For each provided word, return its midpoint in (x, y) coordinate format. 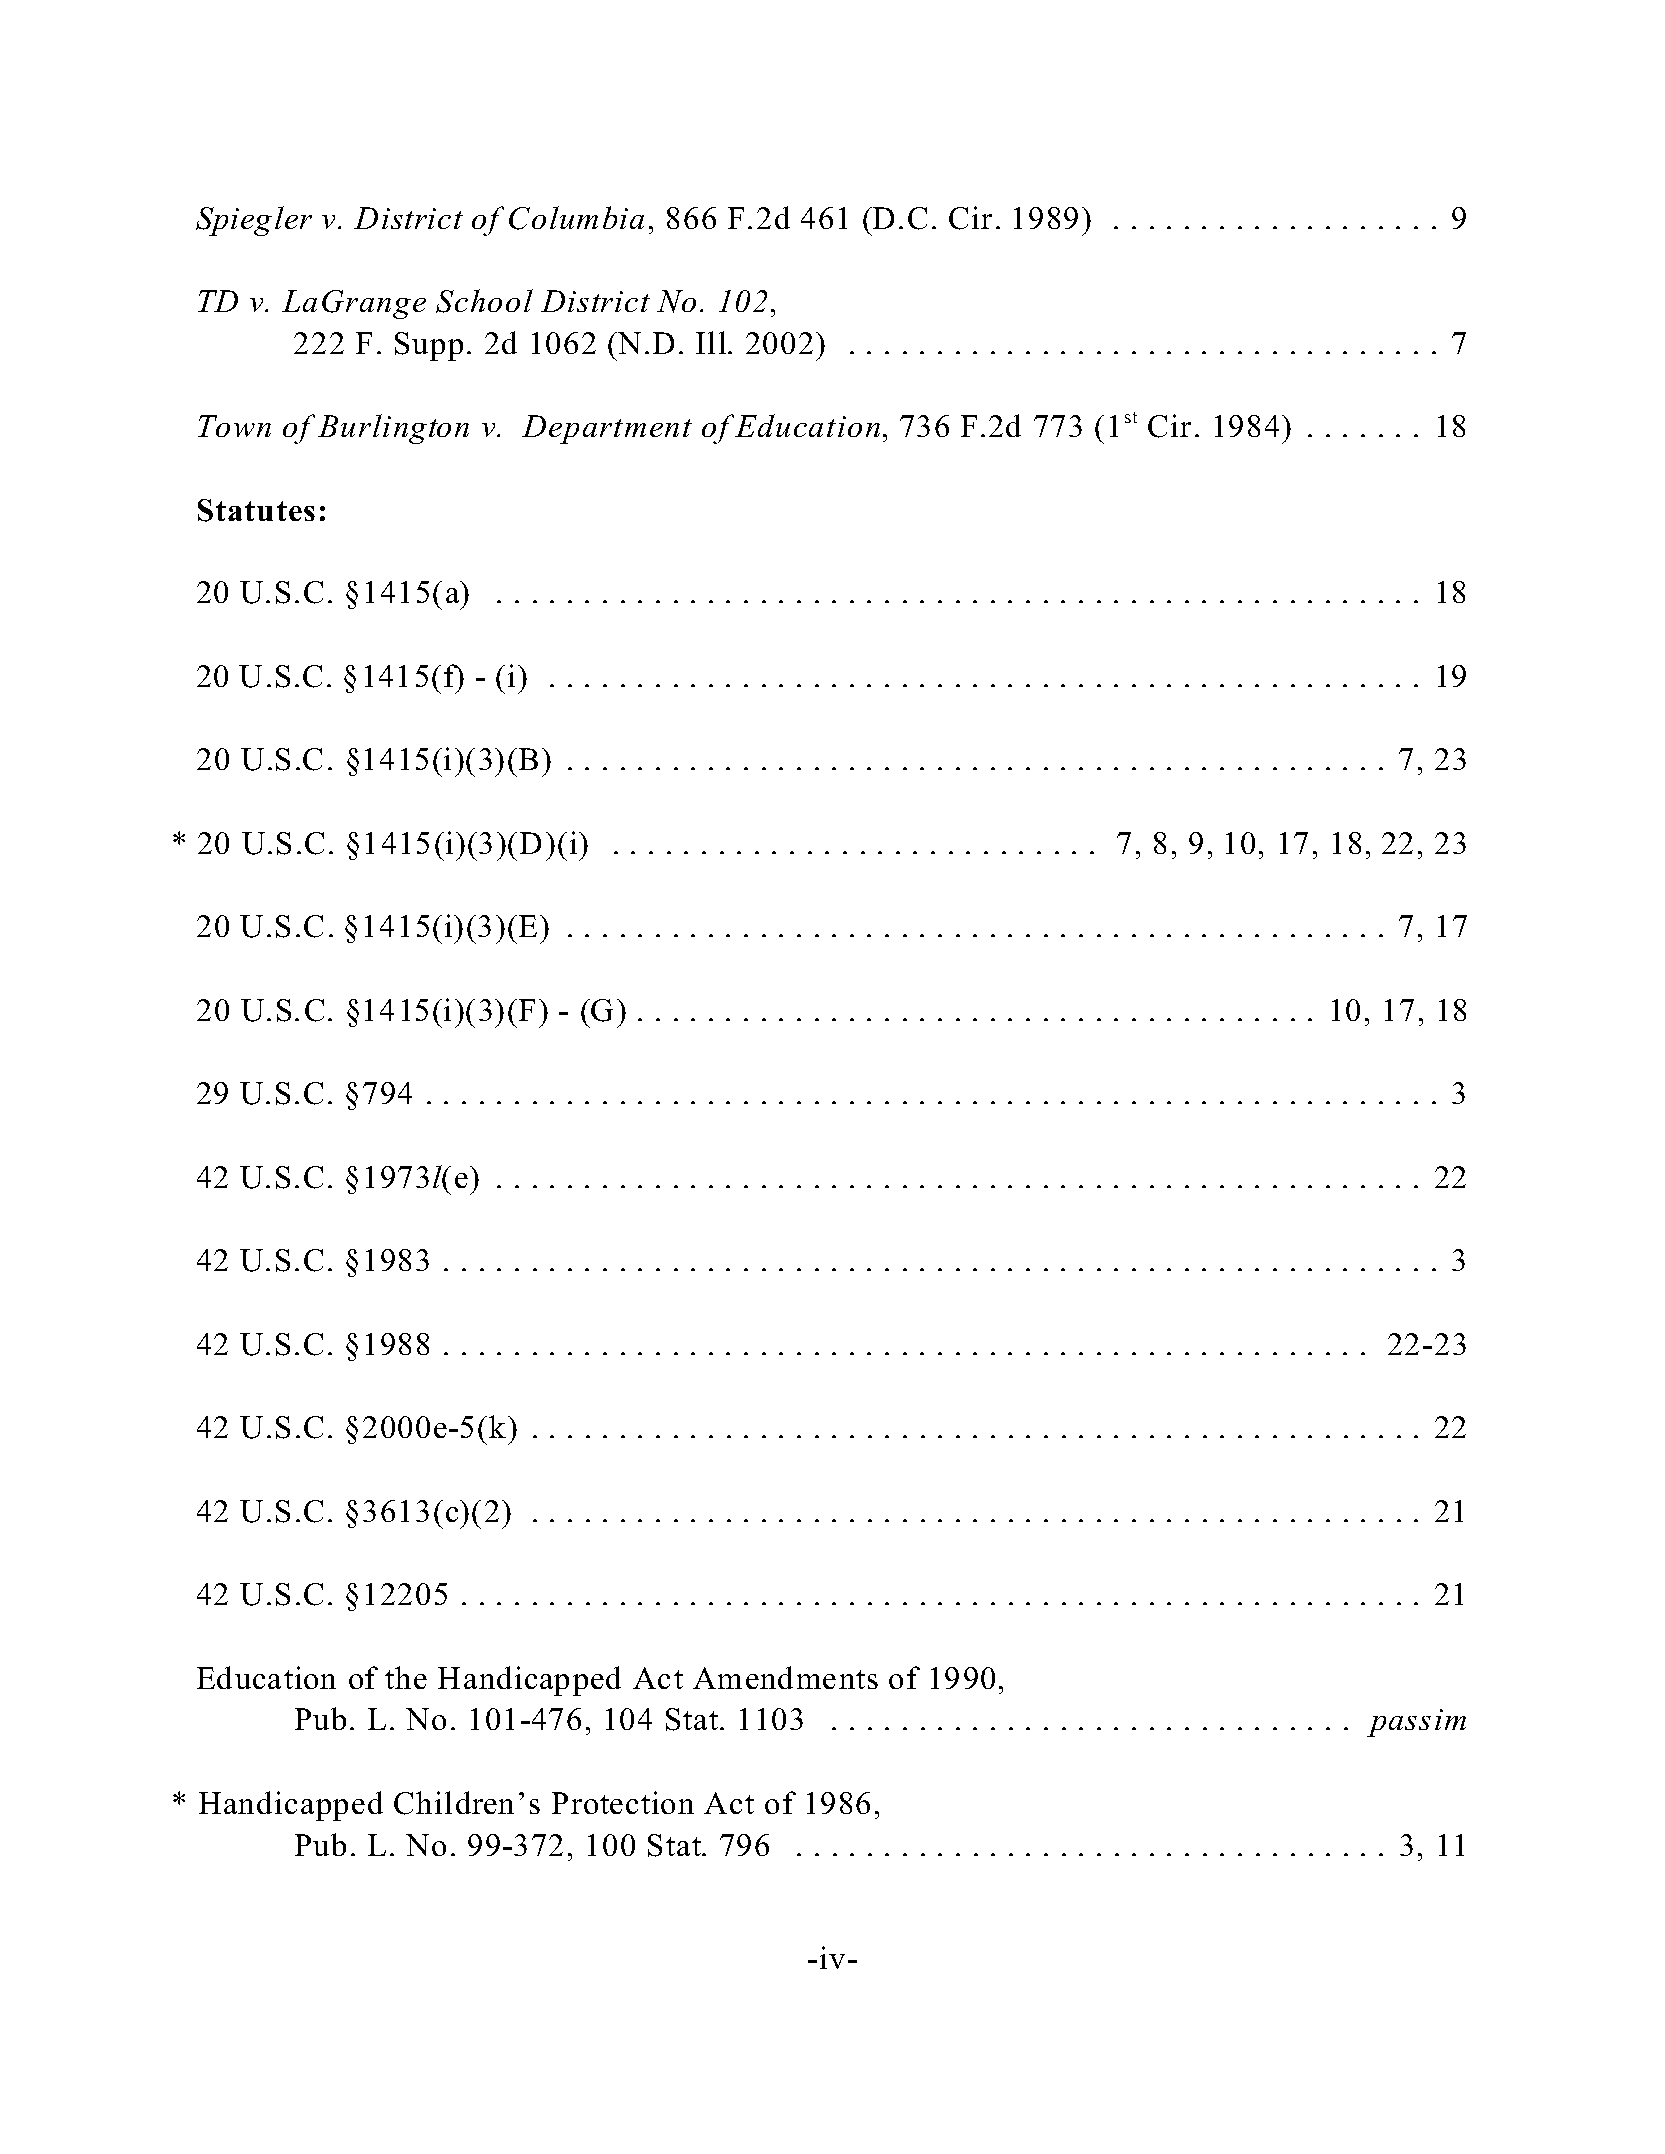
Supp (429, 346)
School (484, 301)
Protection (623, 1802)
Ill (712, 342)
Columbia (576, 218)
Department (607, 429)
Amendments (785, 1677)
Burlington (393, 429)
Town (234, 426)
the (406, 1677)
